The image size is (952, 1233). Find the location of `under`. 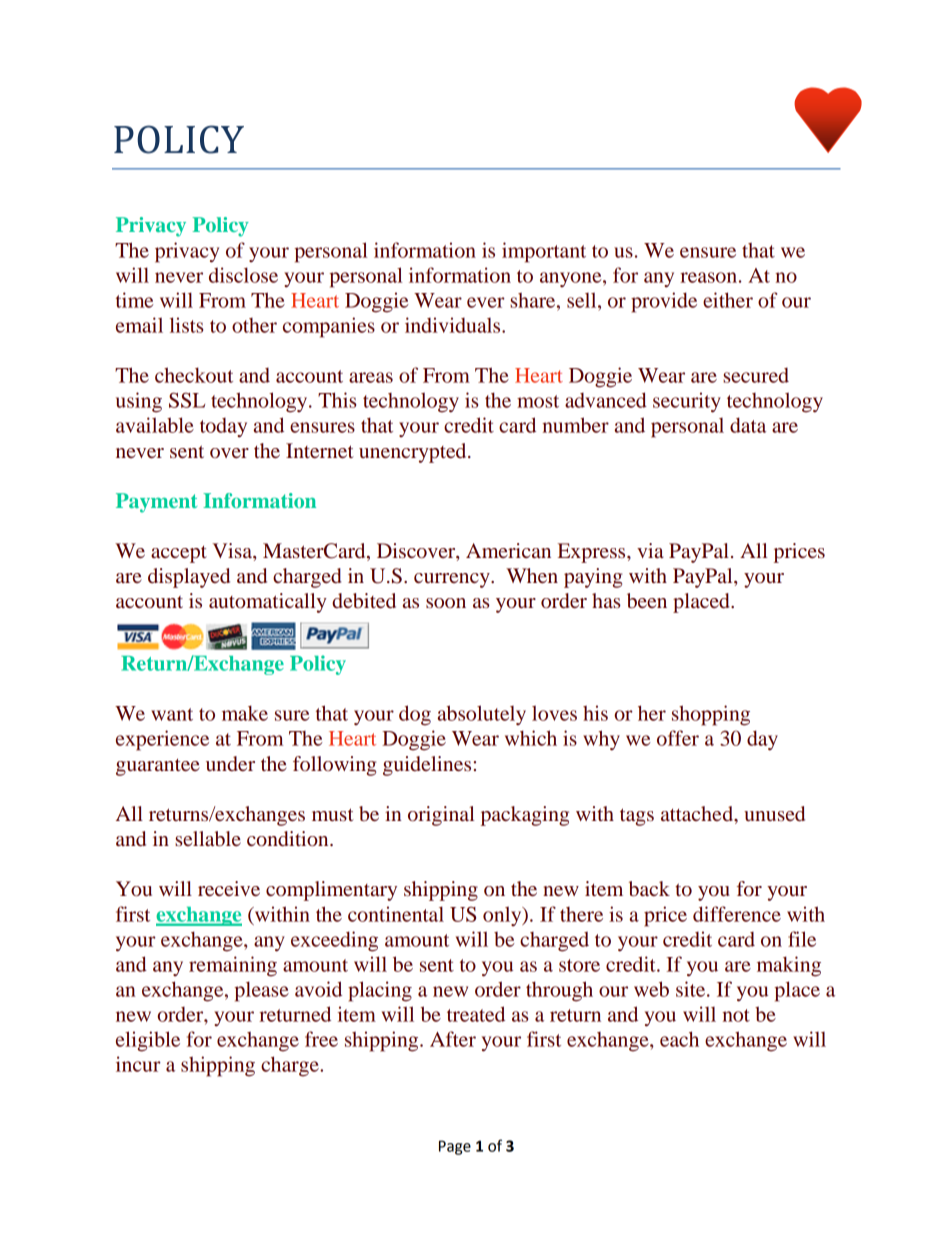

under is located at coordinates (230, 763).
